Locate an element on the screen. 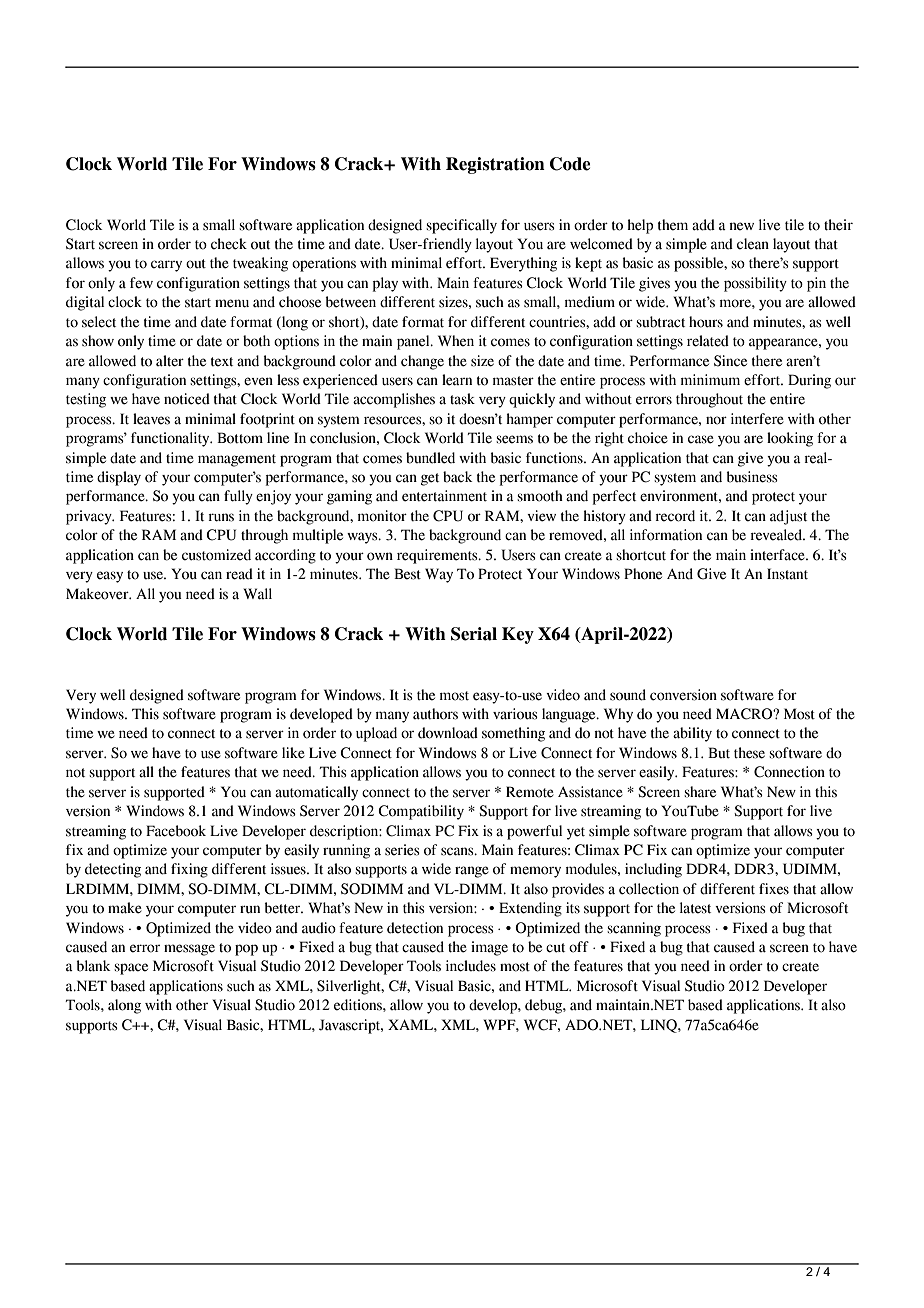  latest is located at coordinates (695, 908).
